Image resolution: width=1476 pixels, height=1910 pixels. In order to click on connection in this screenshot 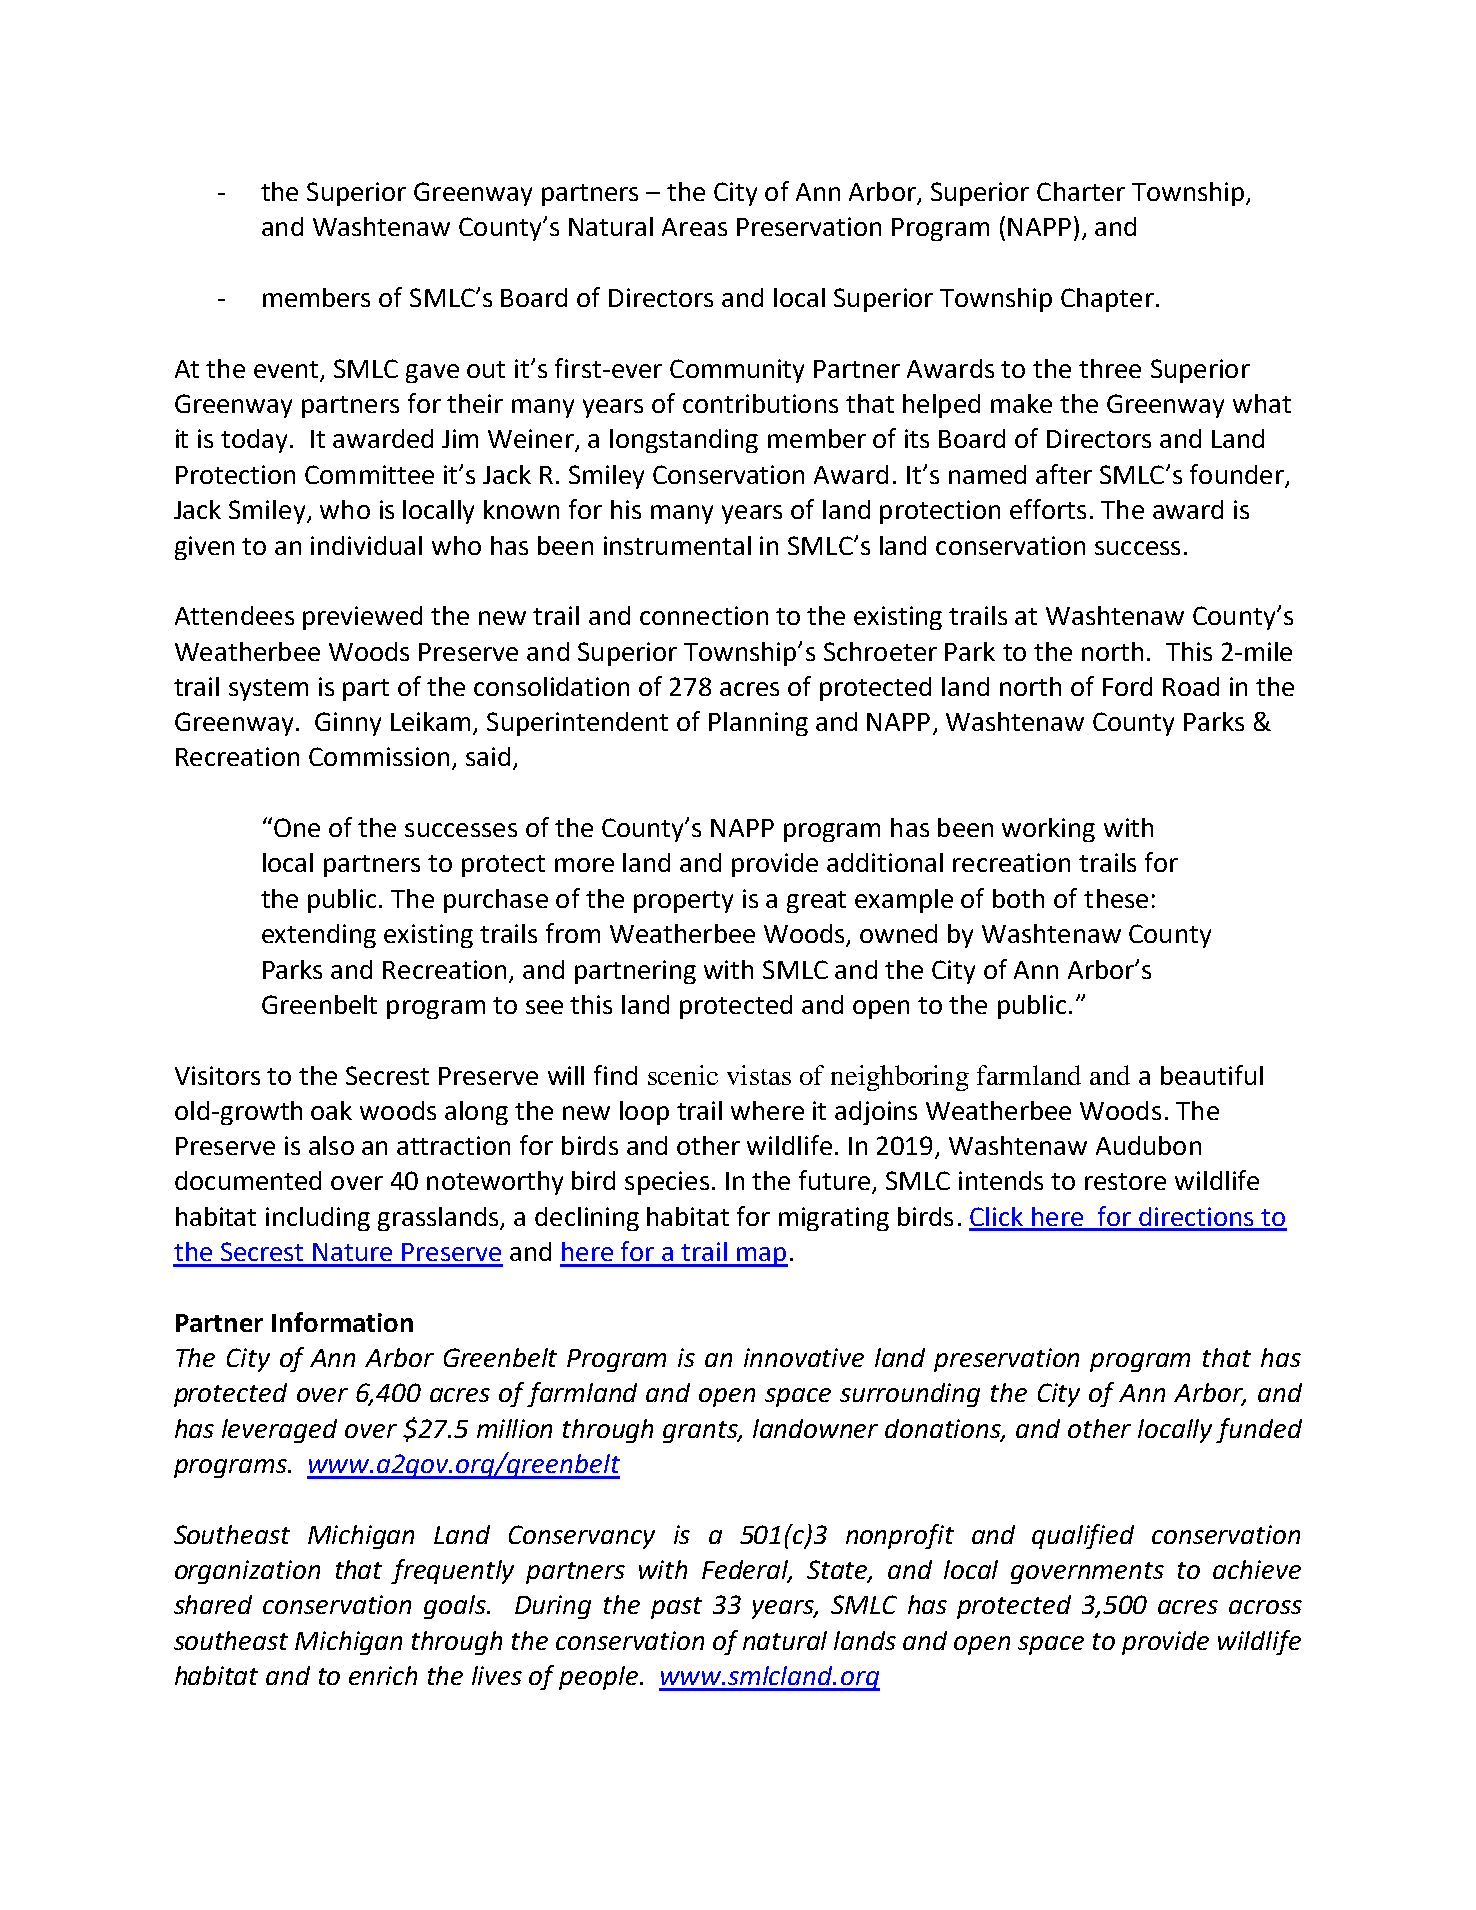, I will do `click(704, 615)`.
